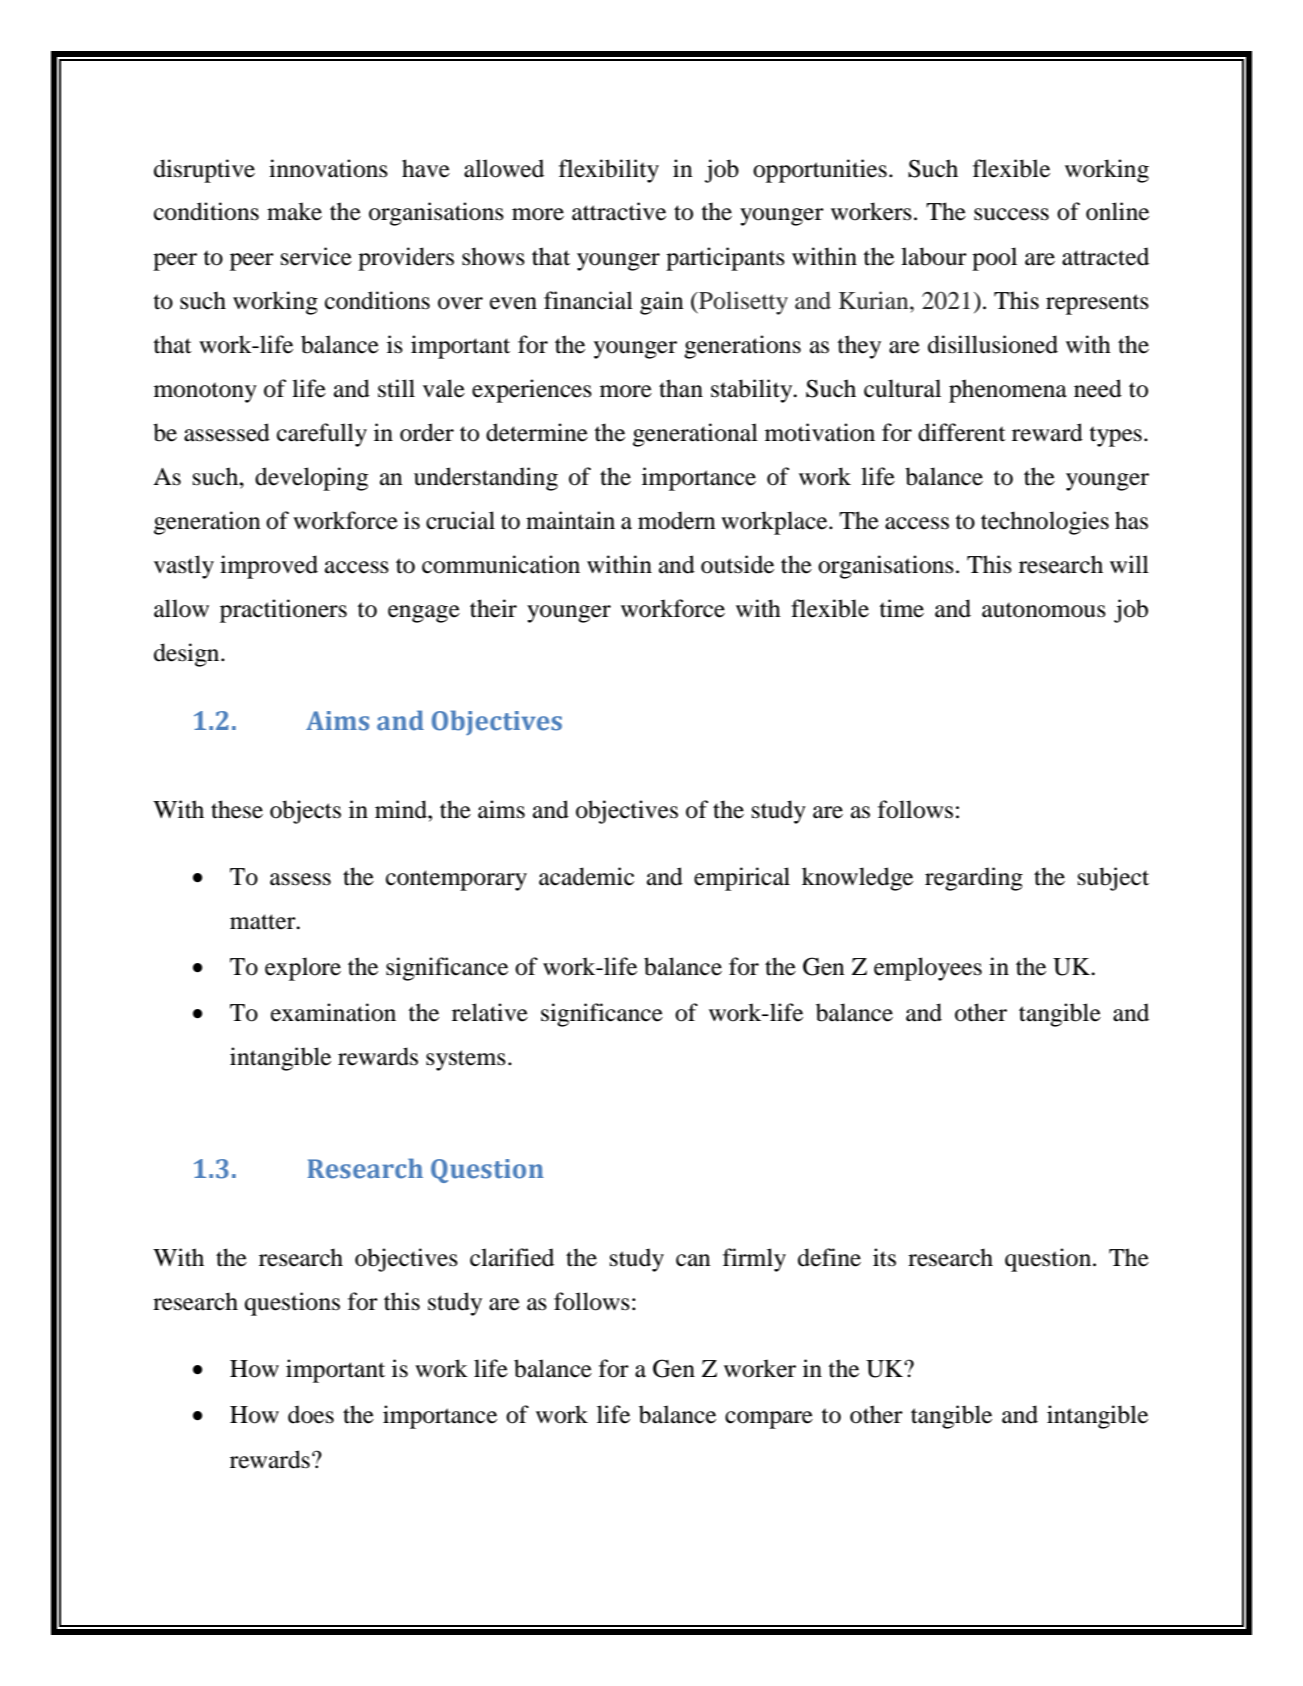  I want to click on firmly, so click(754, 1260).
